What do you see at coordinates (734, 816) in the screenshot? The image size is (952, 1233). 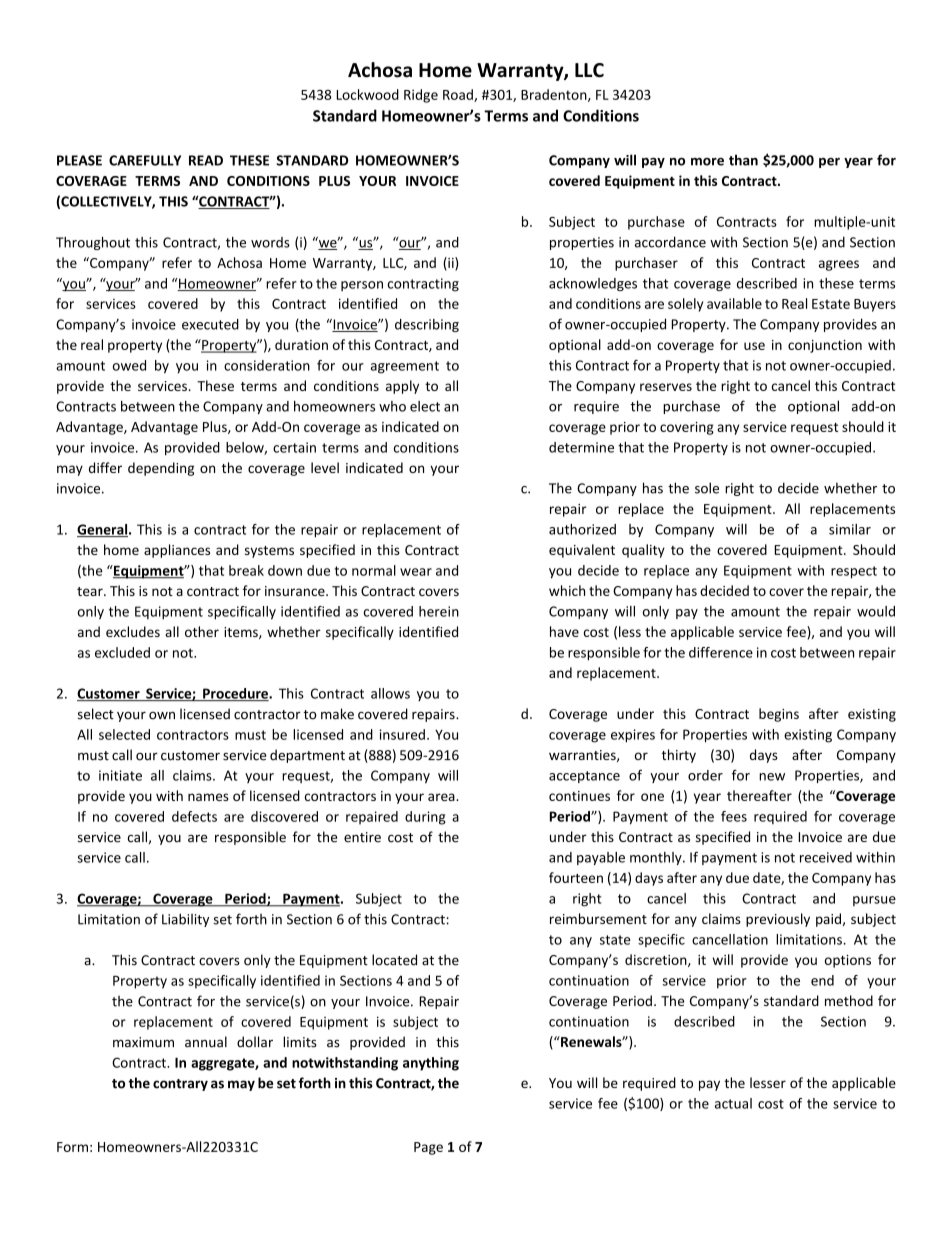 I see `fees` at bounding box center [734, 816].
